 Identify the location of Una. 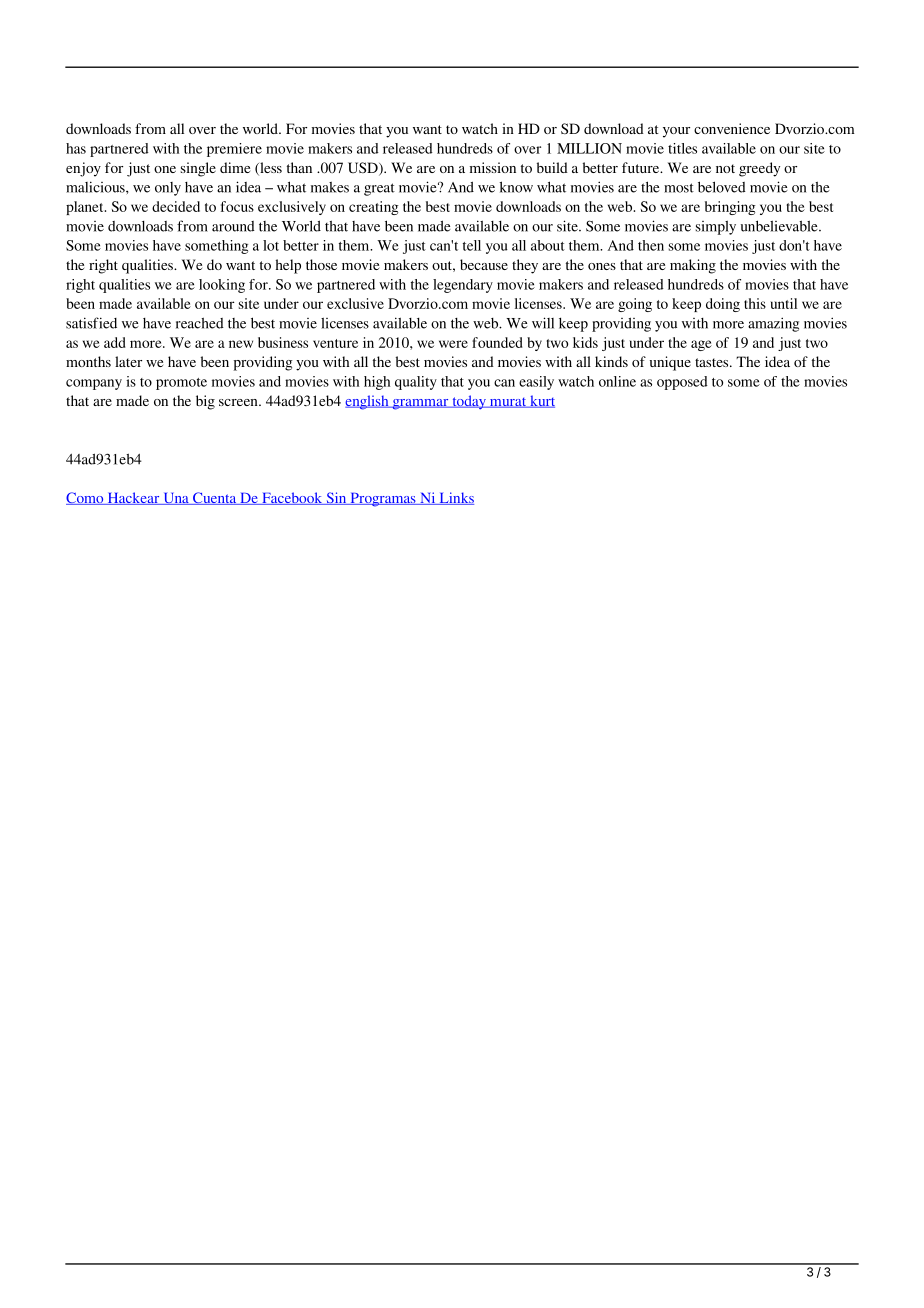
(176, 499).
